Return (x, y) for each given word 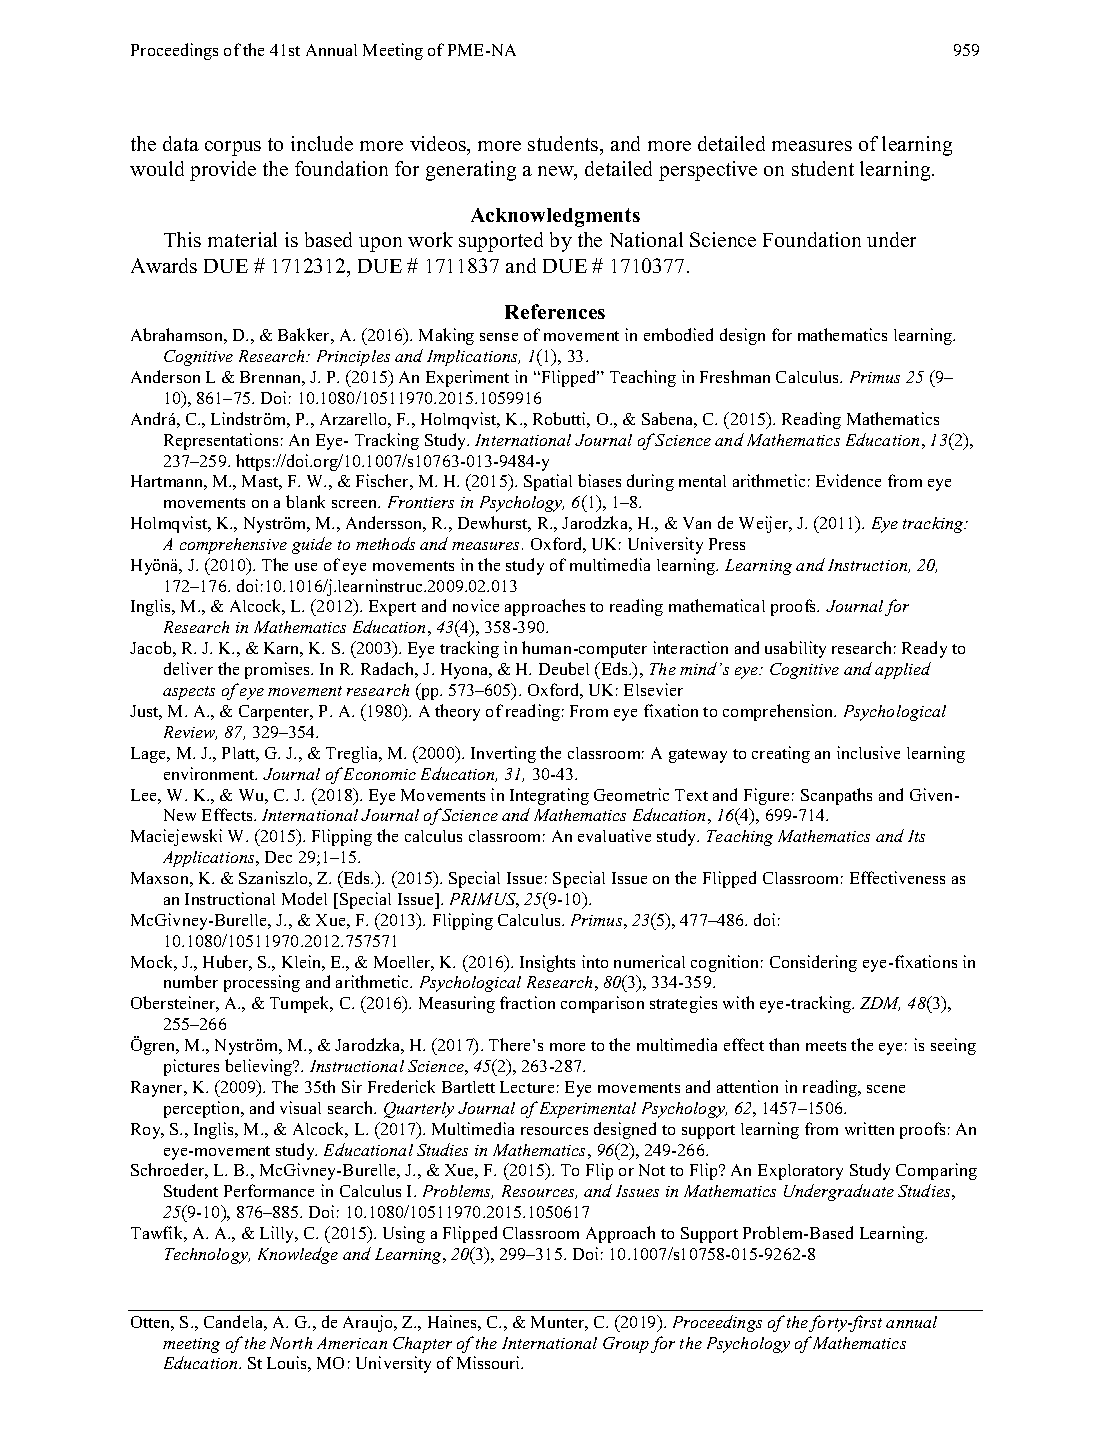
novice (476, 605)
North (291, 1343)
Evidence (848, 480)
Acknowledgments (555, 217)
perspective (708, 171)
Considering (813, 963)
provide (223, 171)
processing (262, 983)
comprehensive (233, 546)
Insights (547, 963)
